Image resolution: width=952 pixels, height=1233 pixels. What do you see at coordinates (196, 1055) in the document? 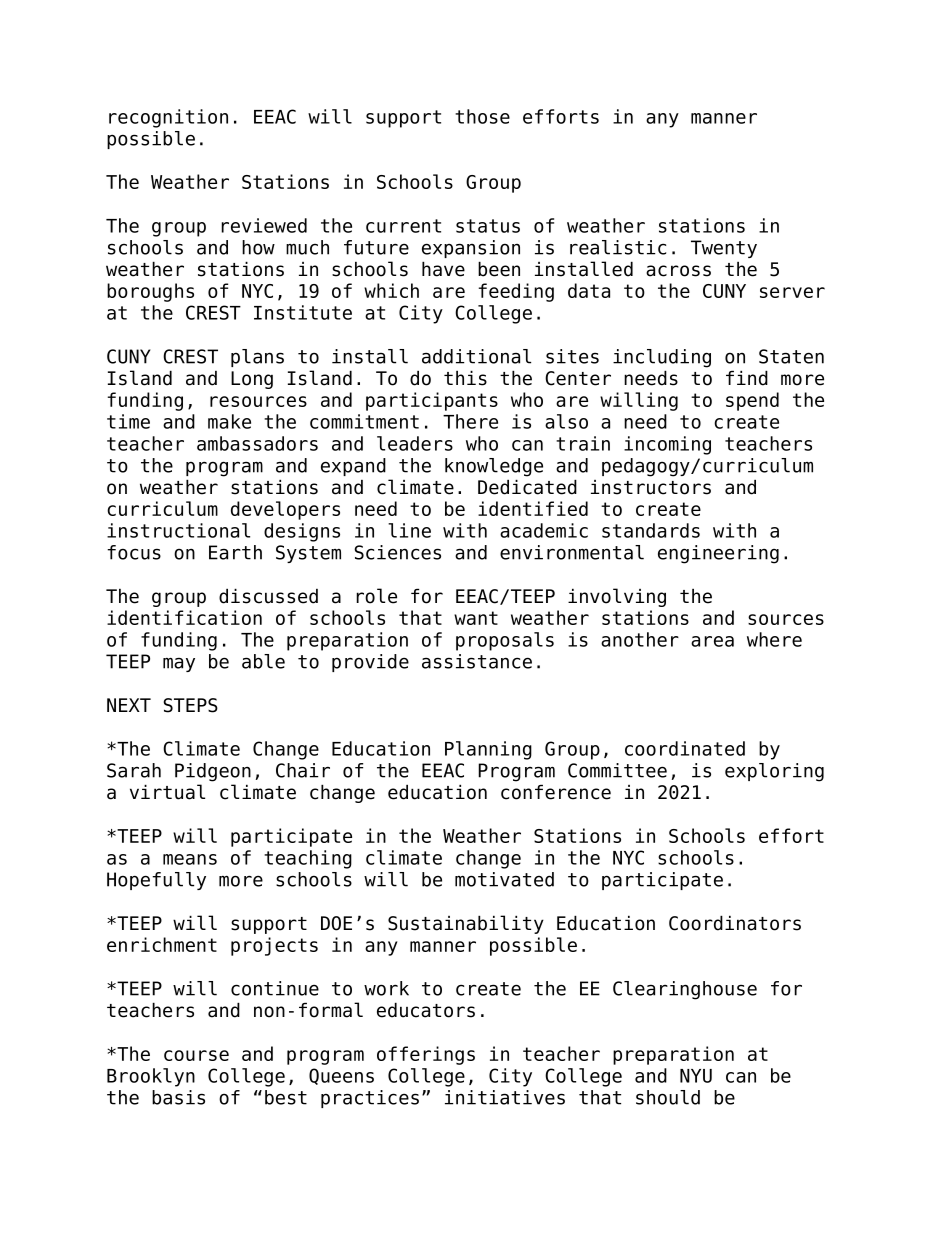
I see `course` at bounding box center [196, 1055].
